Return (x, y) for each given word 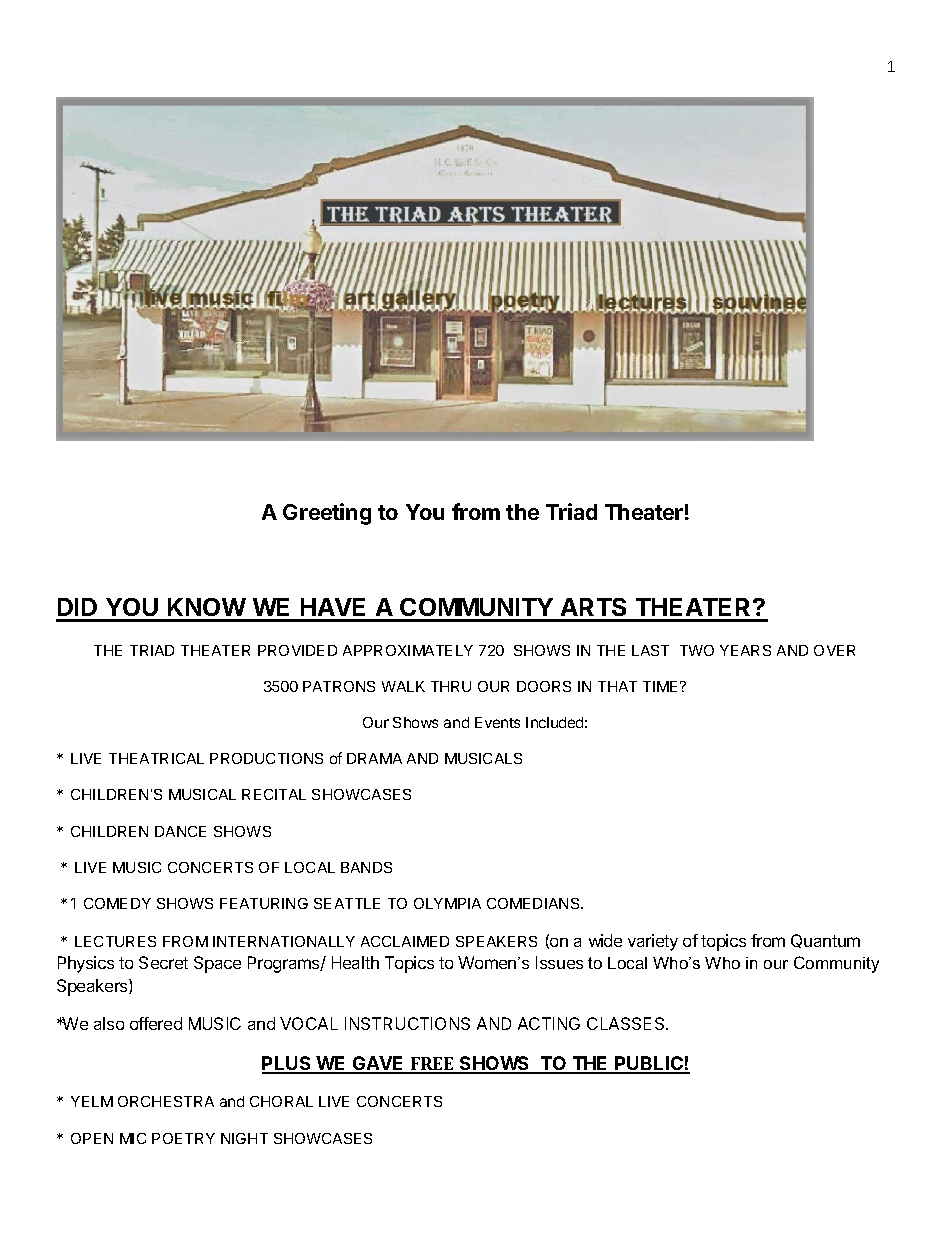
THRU (451, 686)
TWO (697, 650)
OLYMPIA (447, 903)
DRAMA (374, 758)
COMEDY (117, 903)
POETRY (183, 1138)
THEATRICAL (156, 758)
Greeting (327, 514)
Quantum (825, 941)
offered (156, 1023)
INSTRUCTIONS (407, 1023)
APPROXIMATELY (408, 650)
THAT (617, 686)
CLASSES (627, 1023)
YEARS (745, 650)
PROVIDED (297, 650)
